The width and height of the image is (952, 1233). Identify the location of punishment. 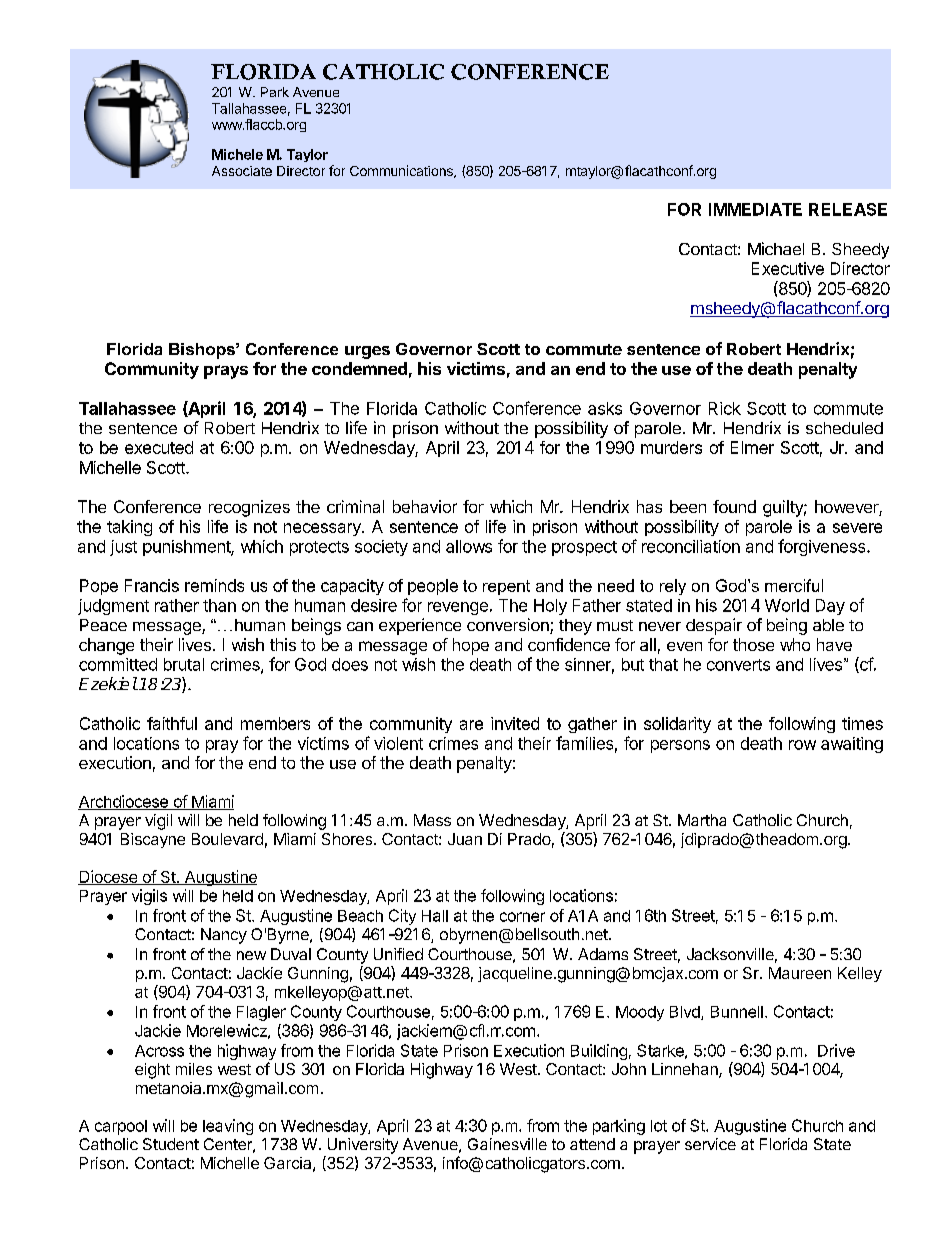
(187, 548).
